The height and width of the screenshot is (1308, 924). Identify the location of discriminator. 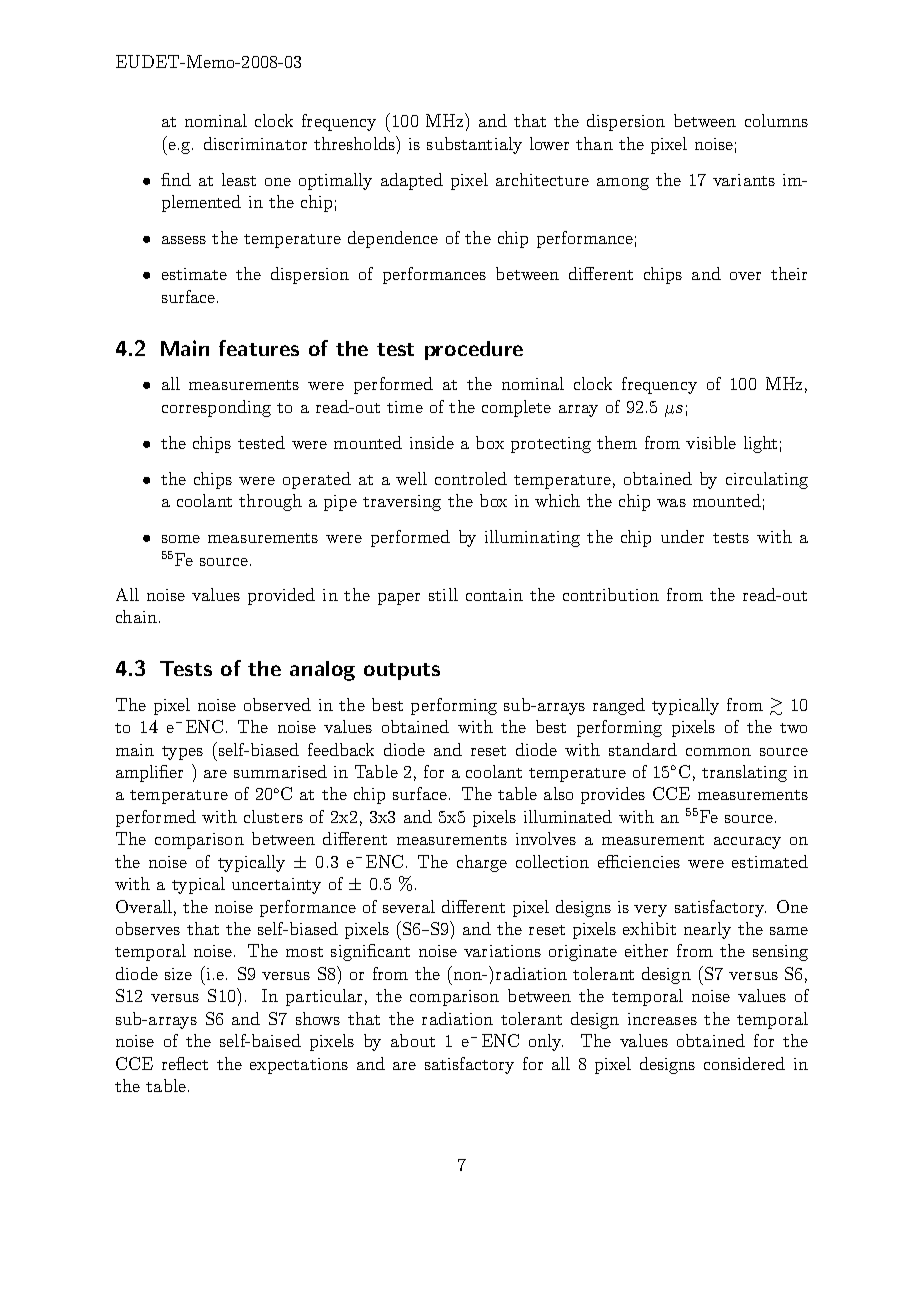
(255, 143).
